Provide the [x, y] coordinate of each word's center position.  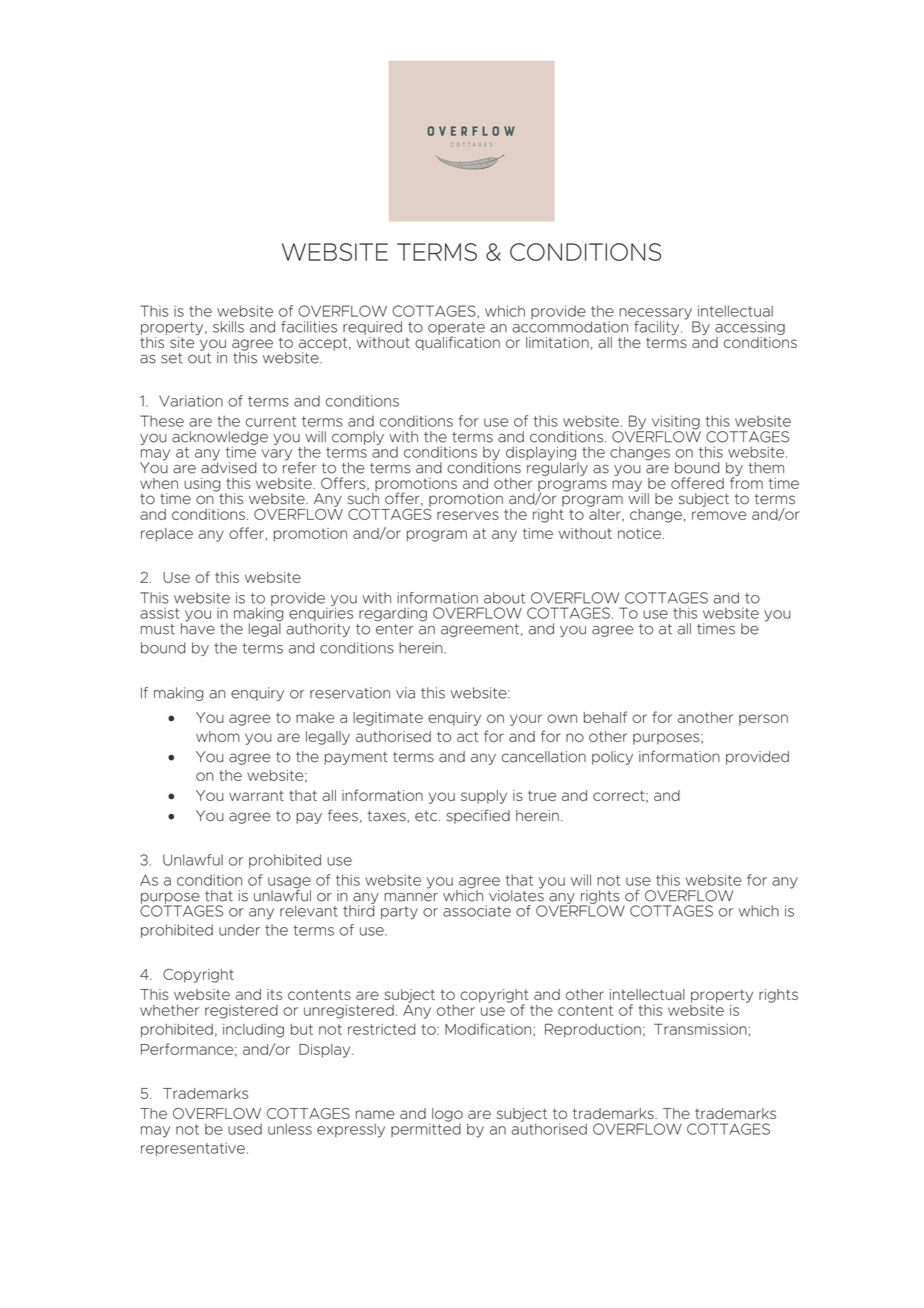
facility [658, 328]
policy [612, 758]
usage [289, 884]
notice [639, 533]
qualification [457, 342]
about [504, 598]
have [198, 628]
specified [478, 816]
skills [228, 327]
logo [447, 1115]
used [245, 1129]
